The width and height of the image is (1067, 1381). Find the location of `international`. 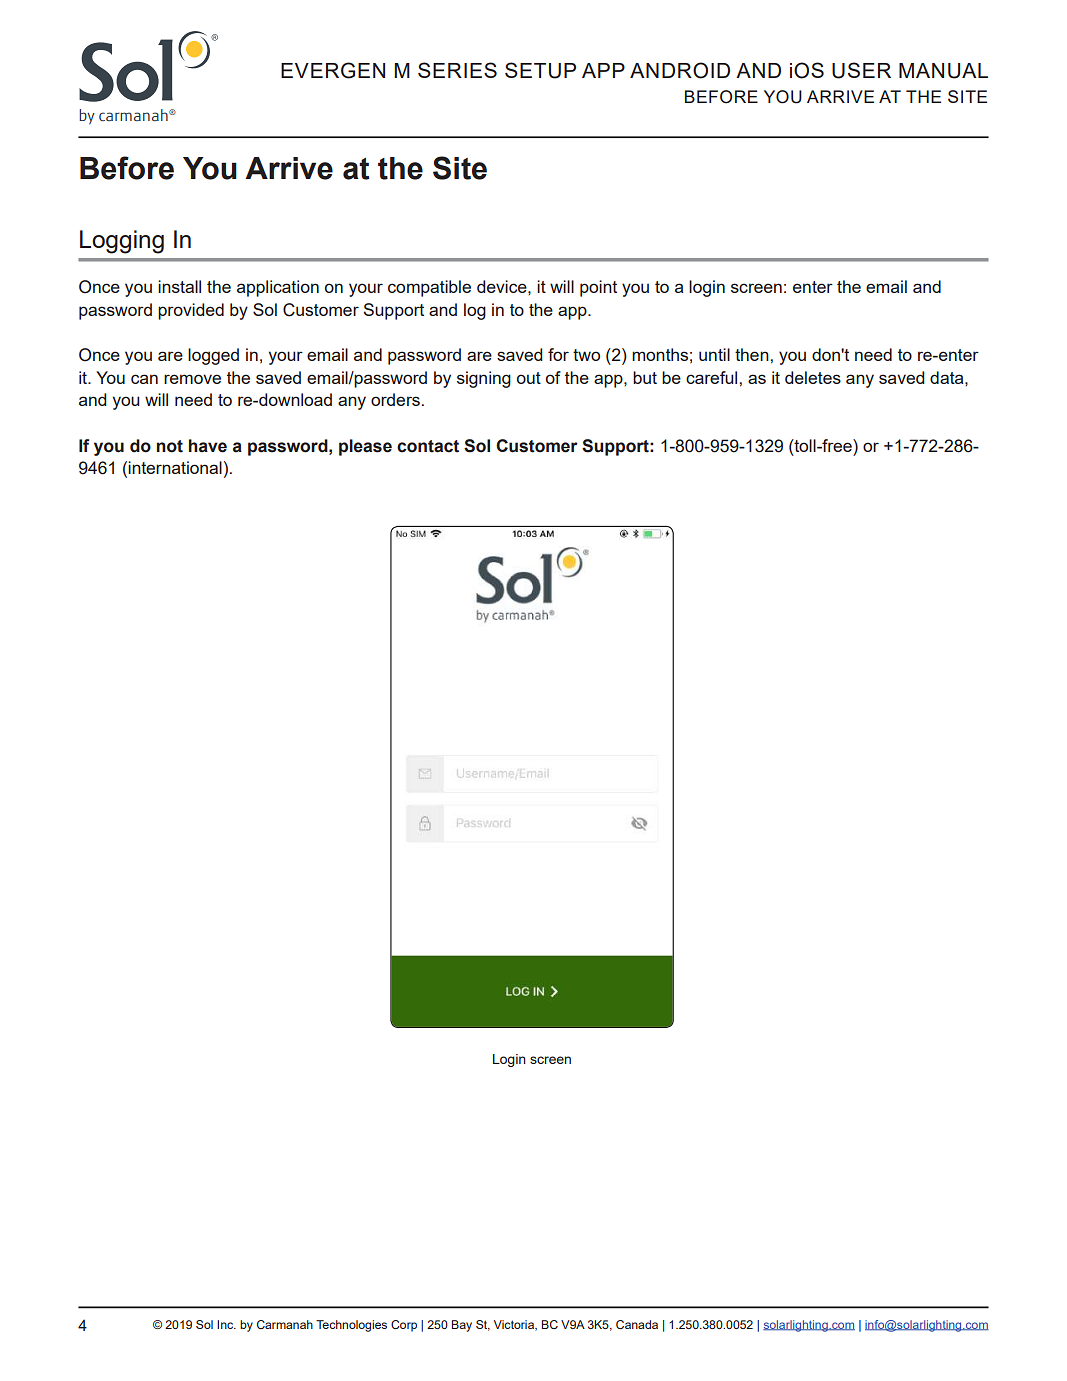

international is located at coordinates (175, 467).
